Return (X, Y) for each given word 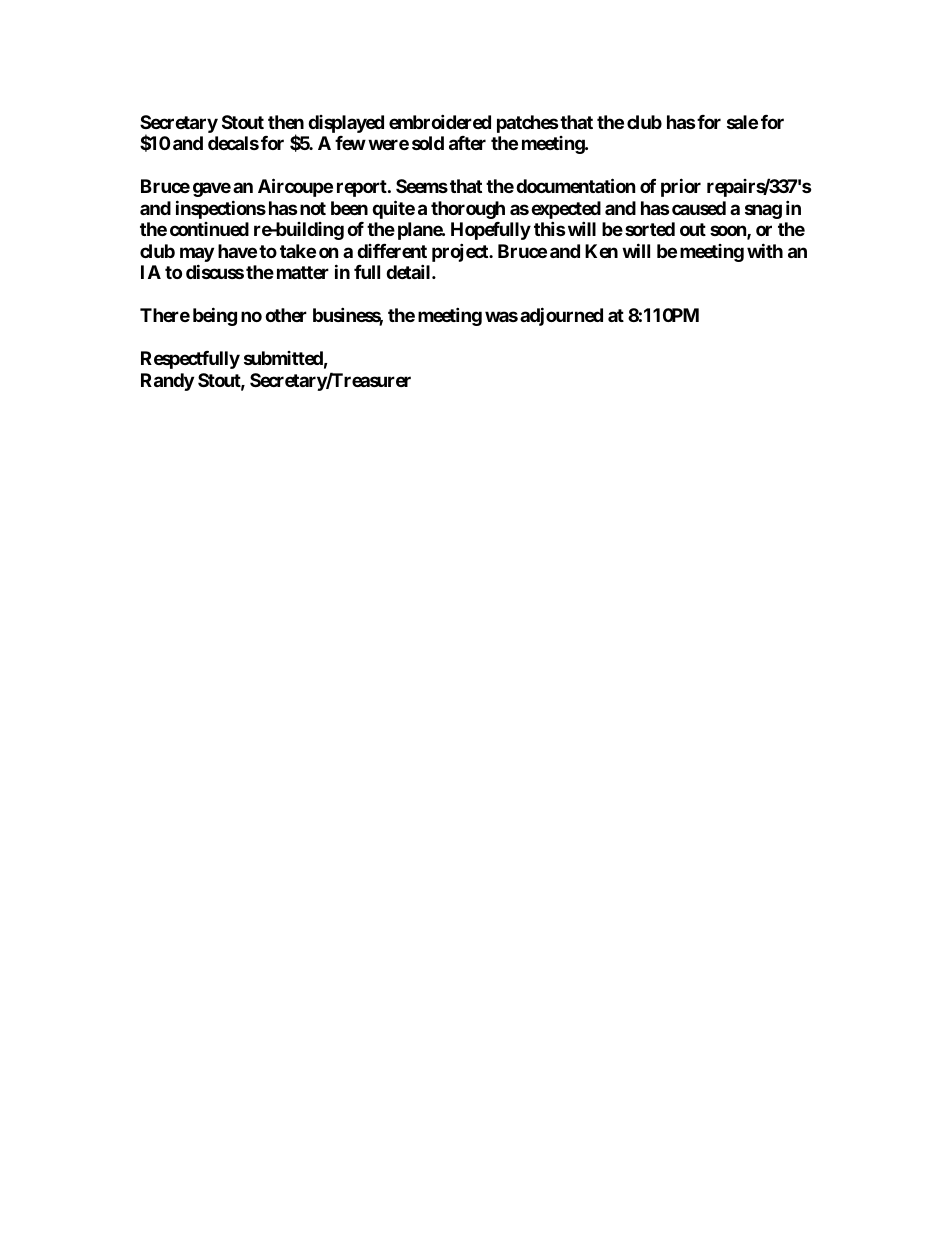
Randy (167, 382)
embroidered (440, 121)
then (286, 122)
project (461, 252)
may (197, 254)
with (765, 250)
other (286, 315)
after (467, 143)
